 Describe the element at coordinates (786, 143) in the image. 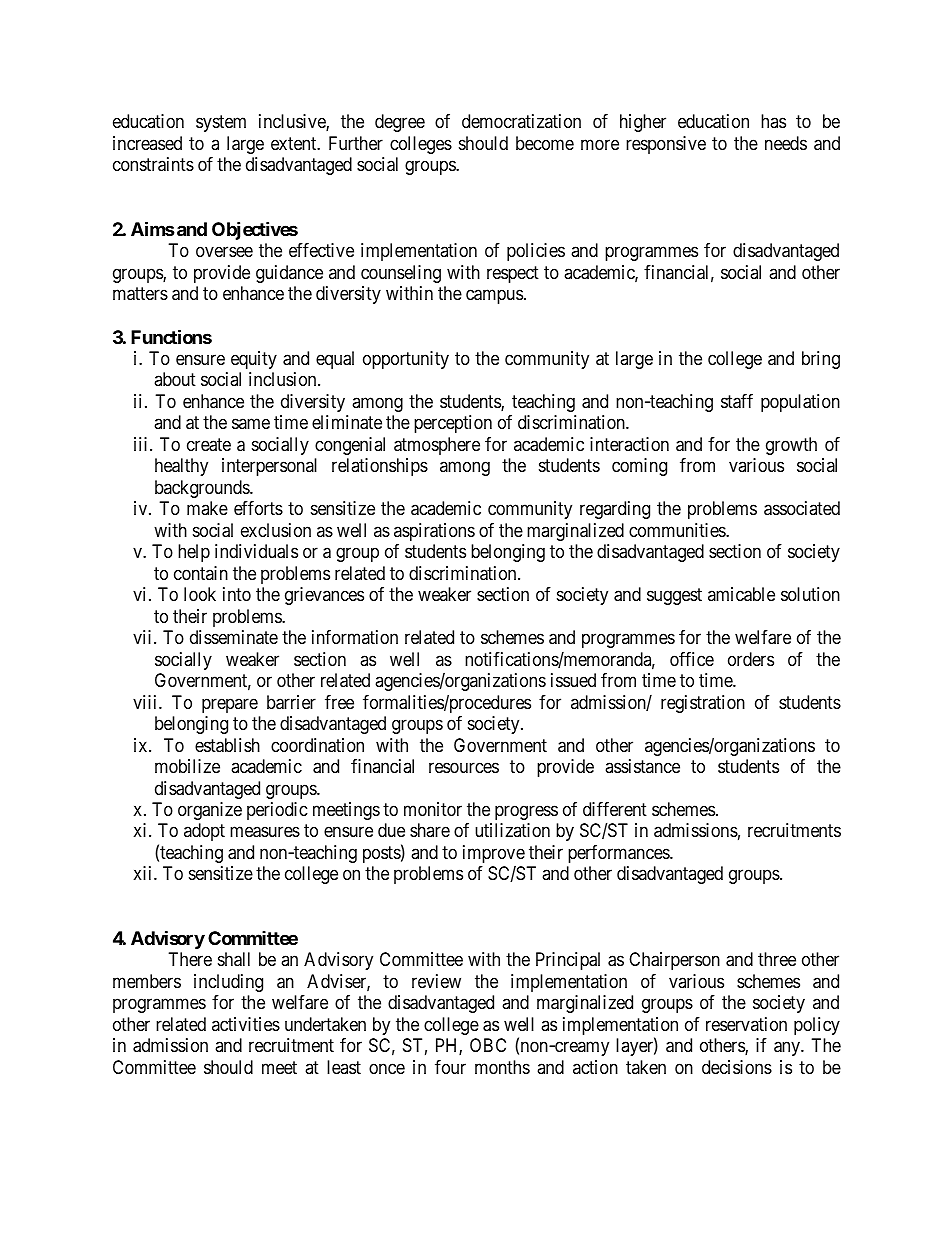

I see `needs` at that location.
